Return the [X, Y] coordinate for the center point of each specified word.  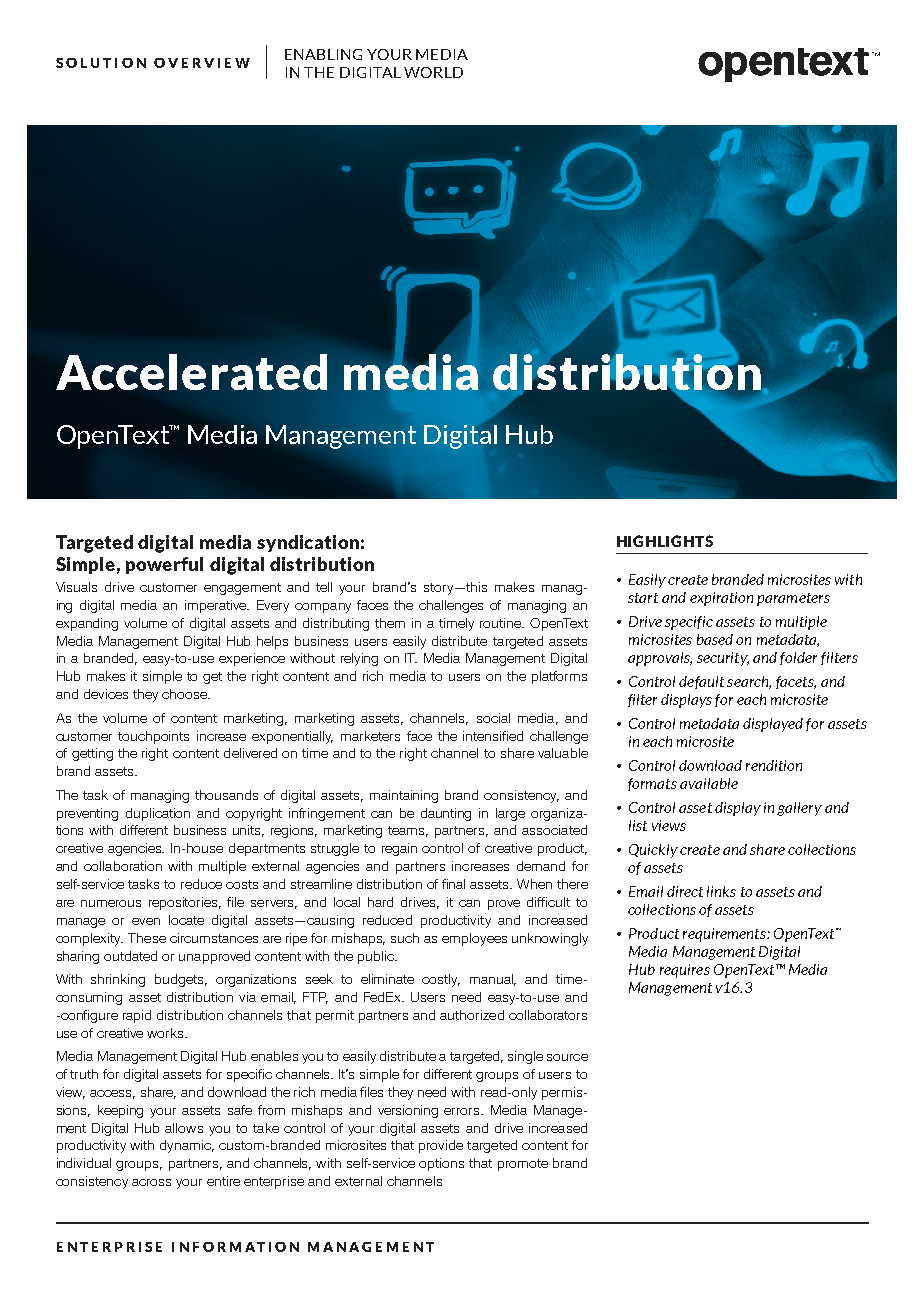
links [721, 891]
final [453, 884]
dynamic [187, 1146]
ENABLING [323, 54]
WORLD [433, 72]
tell [324, 587]
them [390, 623]
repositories [185, 903]
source [567, 1057]
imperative [217, 606]
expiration [721, 599]
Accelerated [191, 372]
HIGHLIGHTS [665, 541]
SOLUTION [101, 63]
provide [441, 1146]
